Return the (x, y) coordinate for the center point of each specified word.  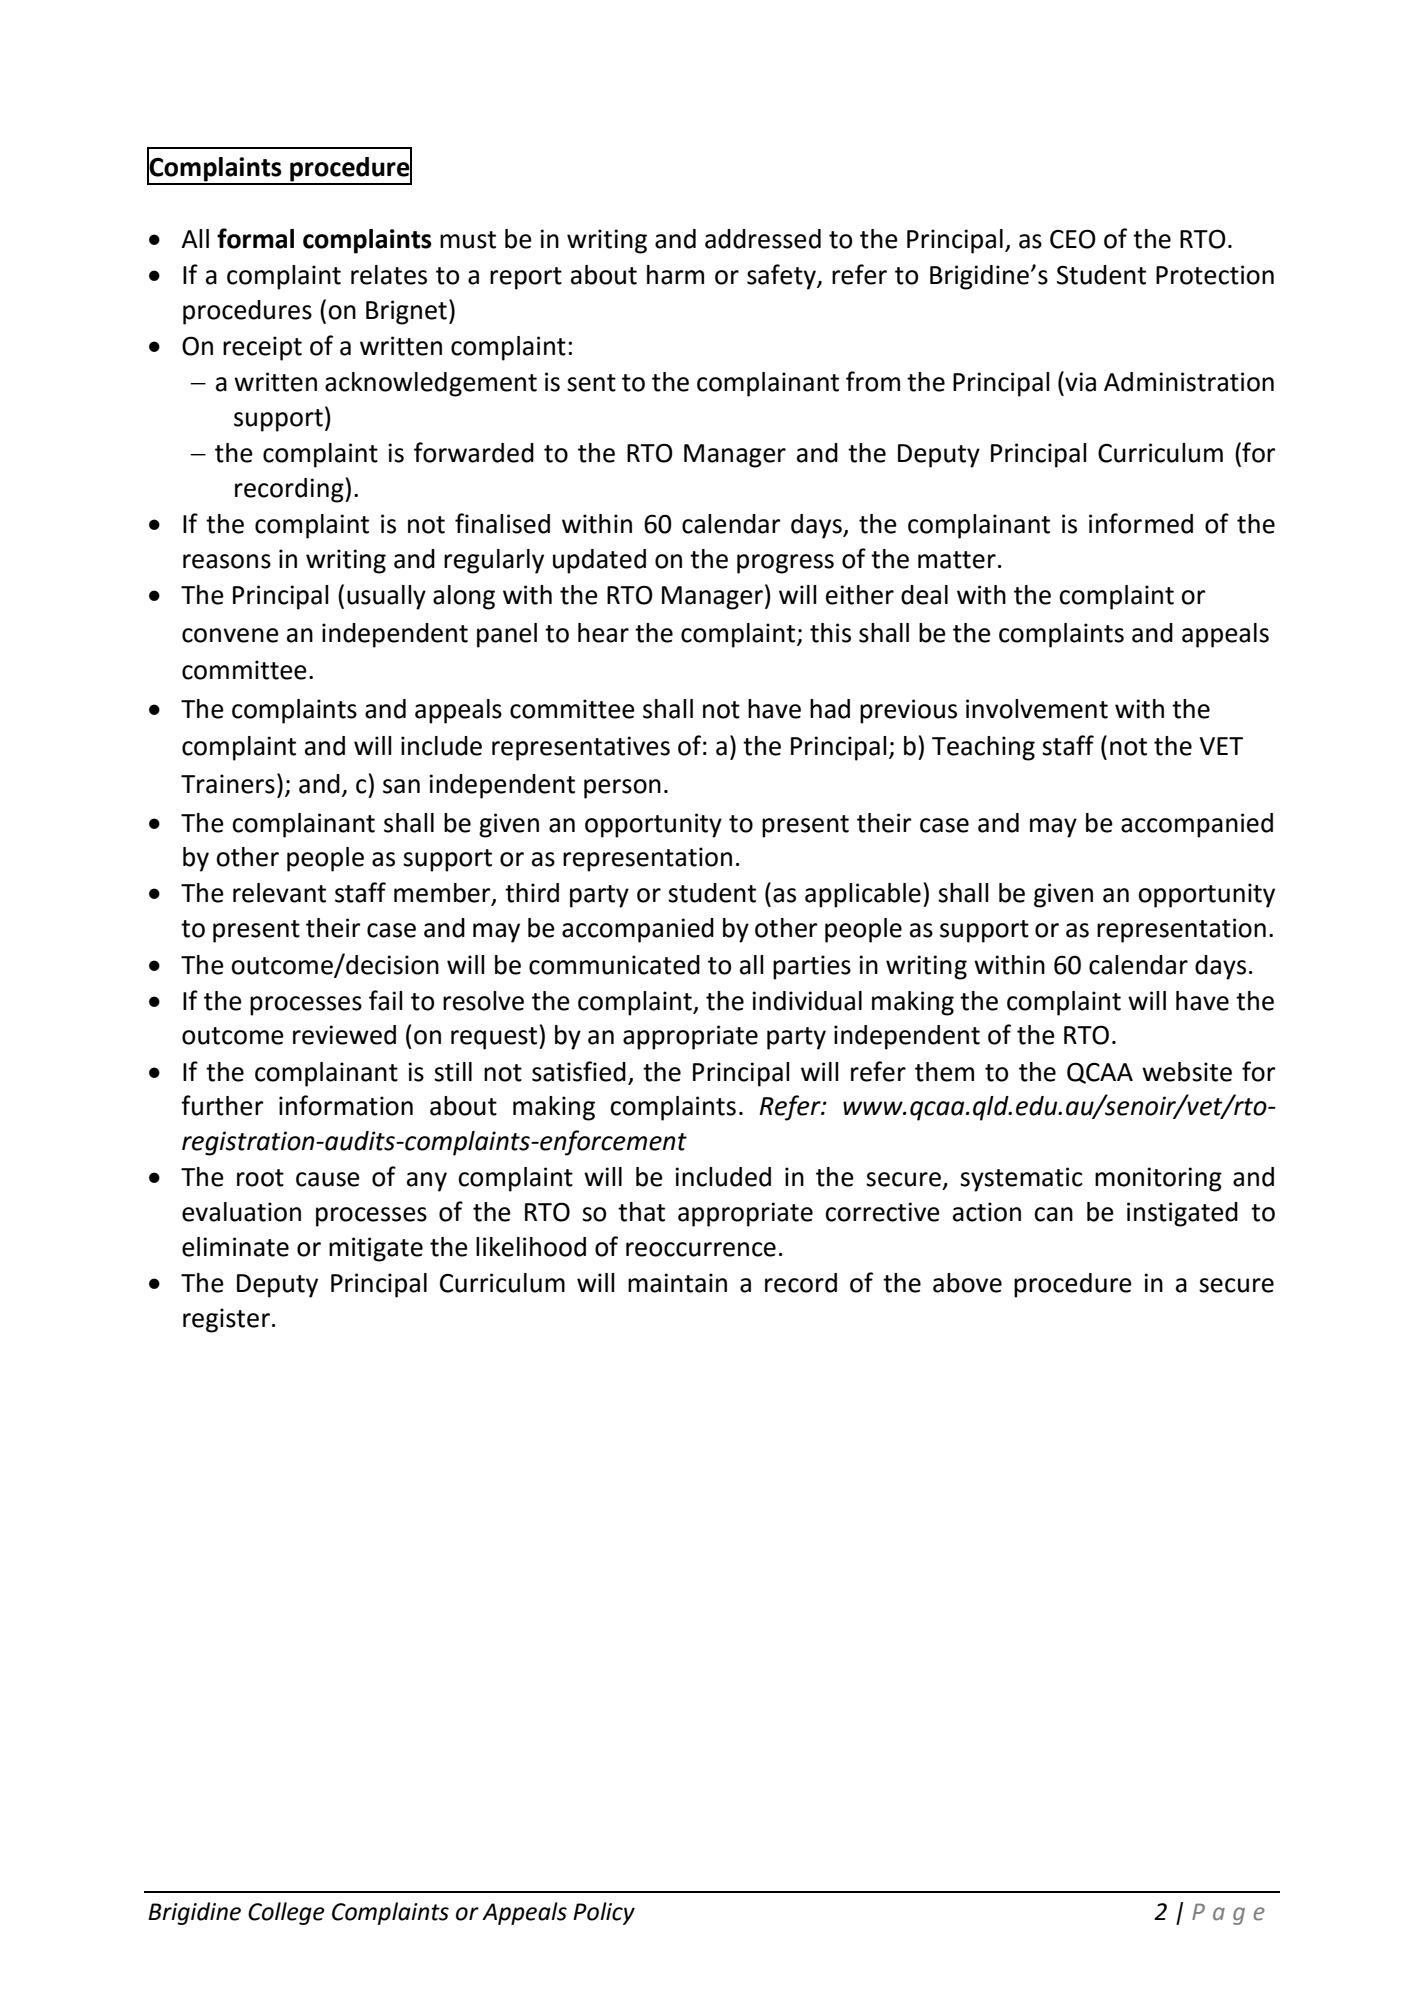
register (226, 1320)
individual (807, 1001)
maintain (677, 1283)
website (1187, 1072)
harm (675, 275)
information (346, 1105)
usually (386, 597)
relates (389, 275)
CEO (1073, 239)
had (830, 709)
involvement (1037, 709)
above (967, 1283)
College (286, 1913)
